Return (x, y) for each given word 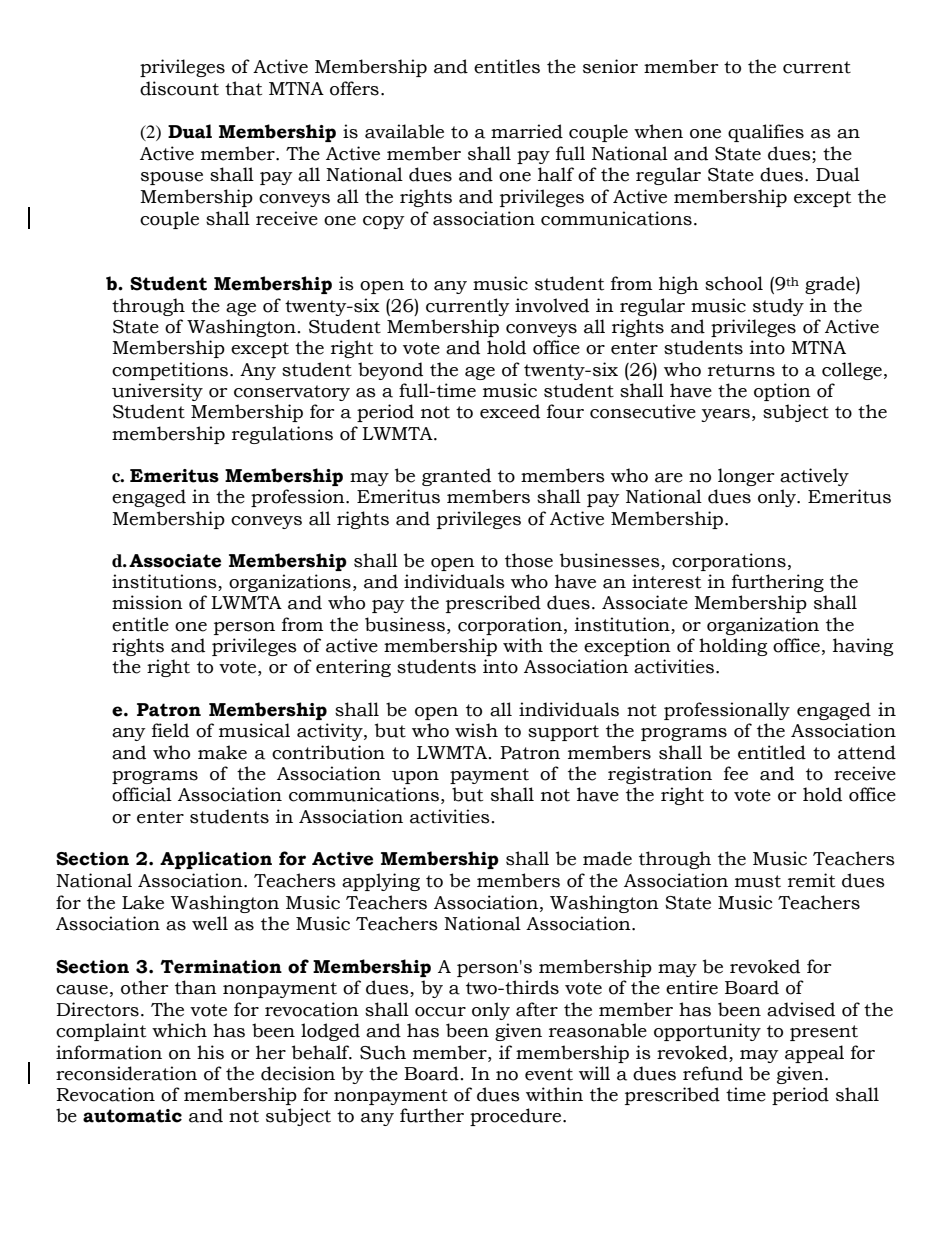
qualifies (766, 133)
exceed (510, 411)
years (725, 415)
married (527, 131)
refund (713, 1073)
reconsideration (126, 1073)
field (170, 730)
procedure (517, 1117)
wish (476, 730)
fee (736, 773)
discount (179, 88)
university (157, 392)
